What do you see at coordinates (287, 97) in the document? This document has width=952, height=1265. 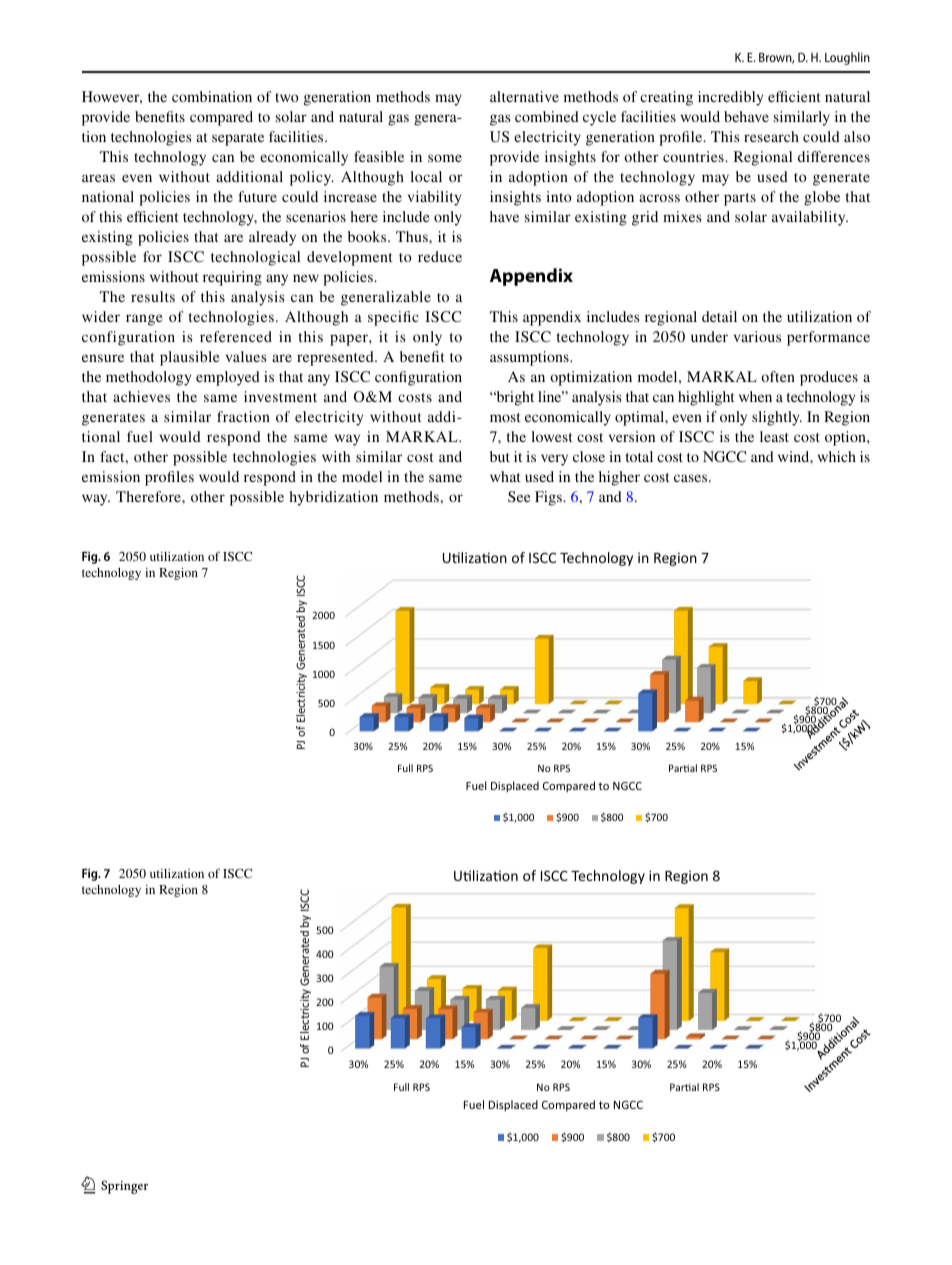 I see `two` at bounding box center [287, 97].
